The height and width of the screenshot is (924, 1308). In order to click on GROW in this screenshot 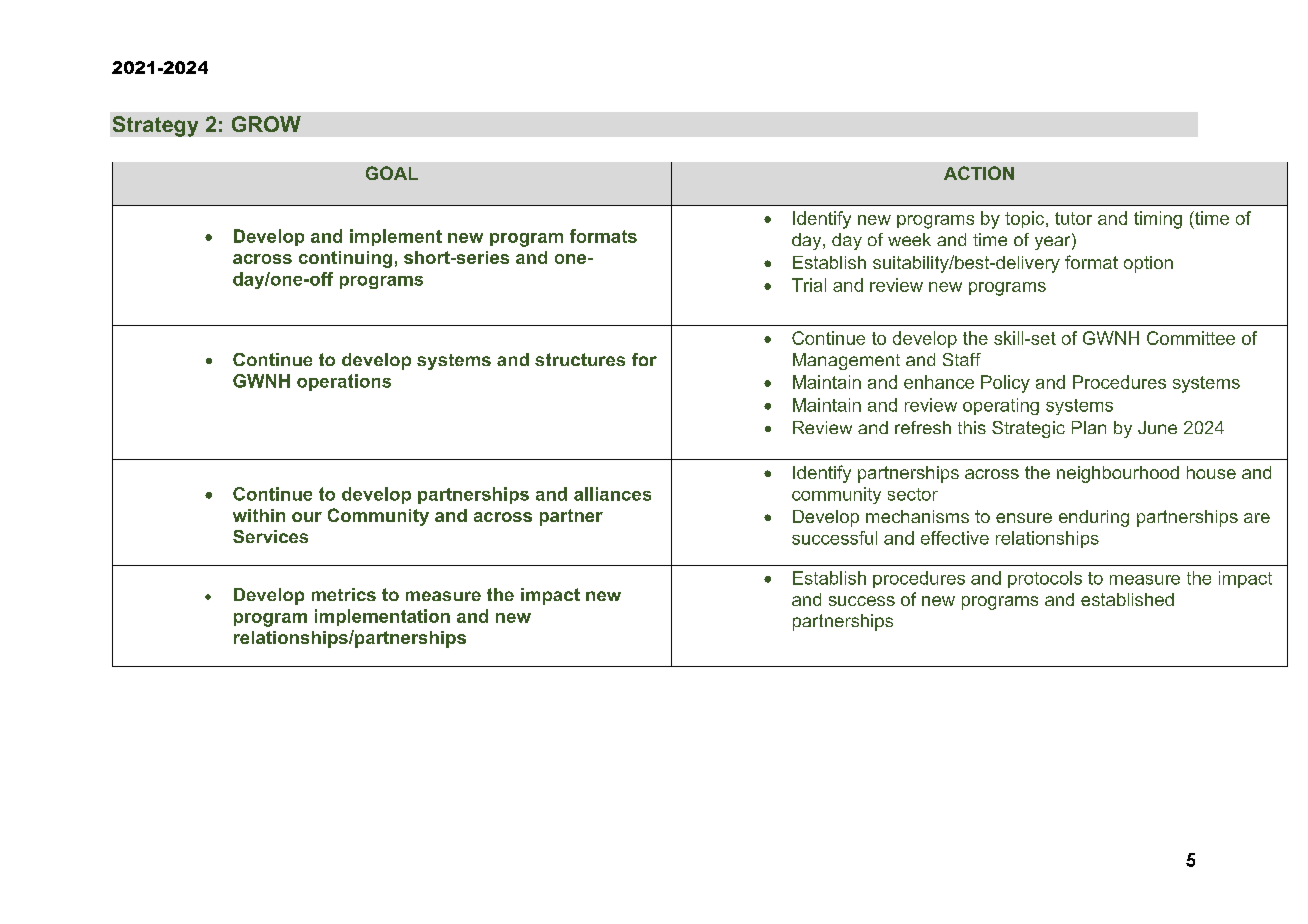, I will do `click(266, 124)`.
